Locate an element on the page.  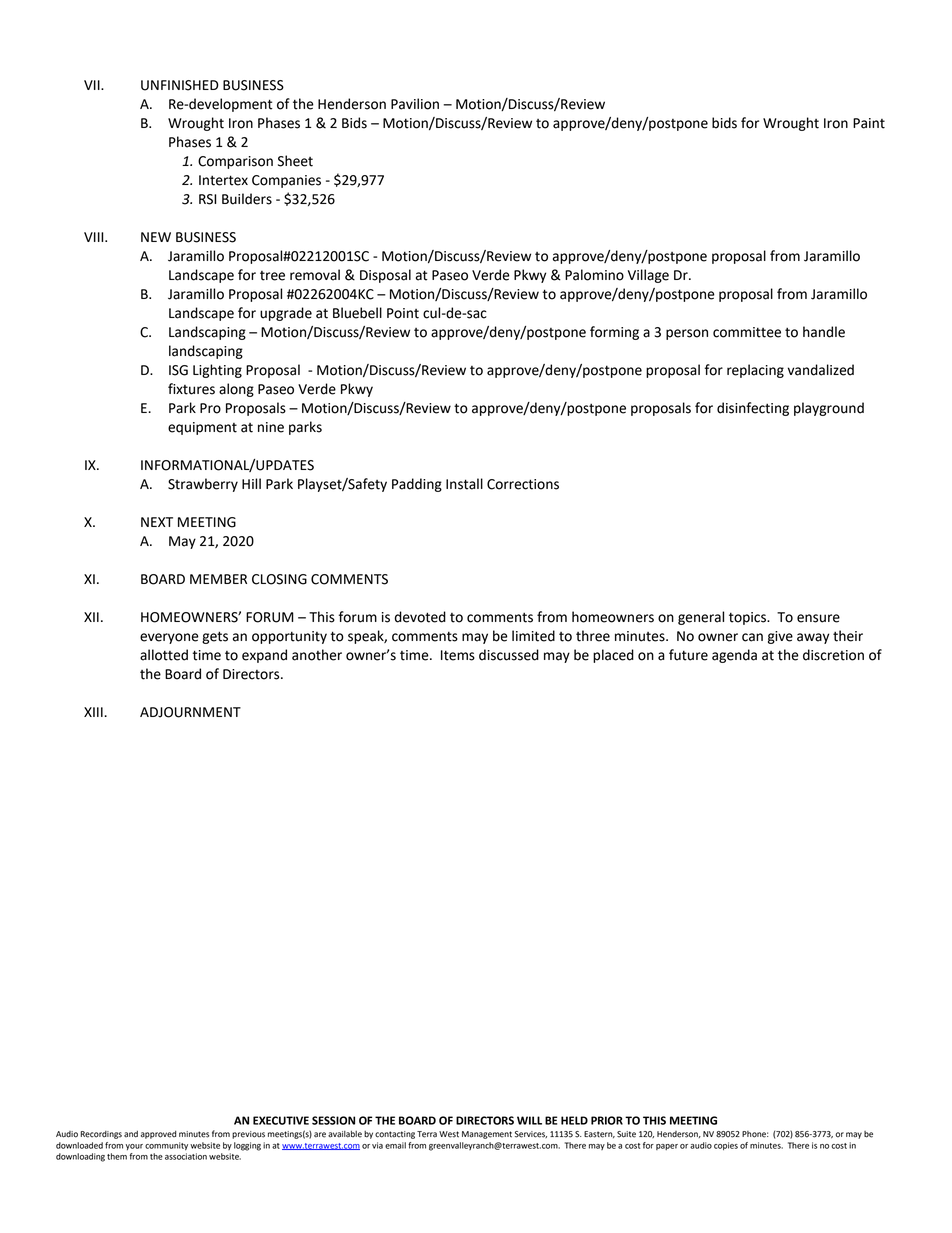
community is located at coordinates (166, 1146).
